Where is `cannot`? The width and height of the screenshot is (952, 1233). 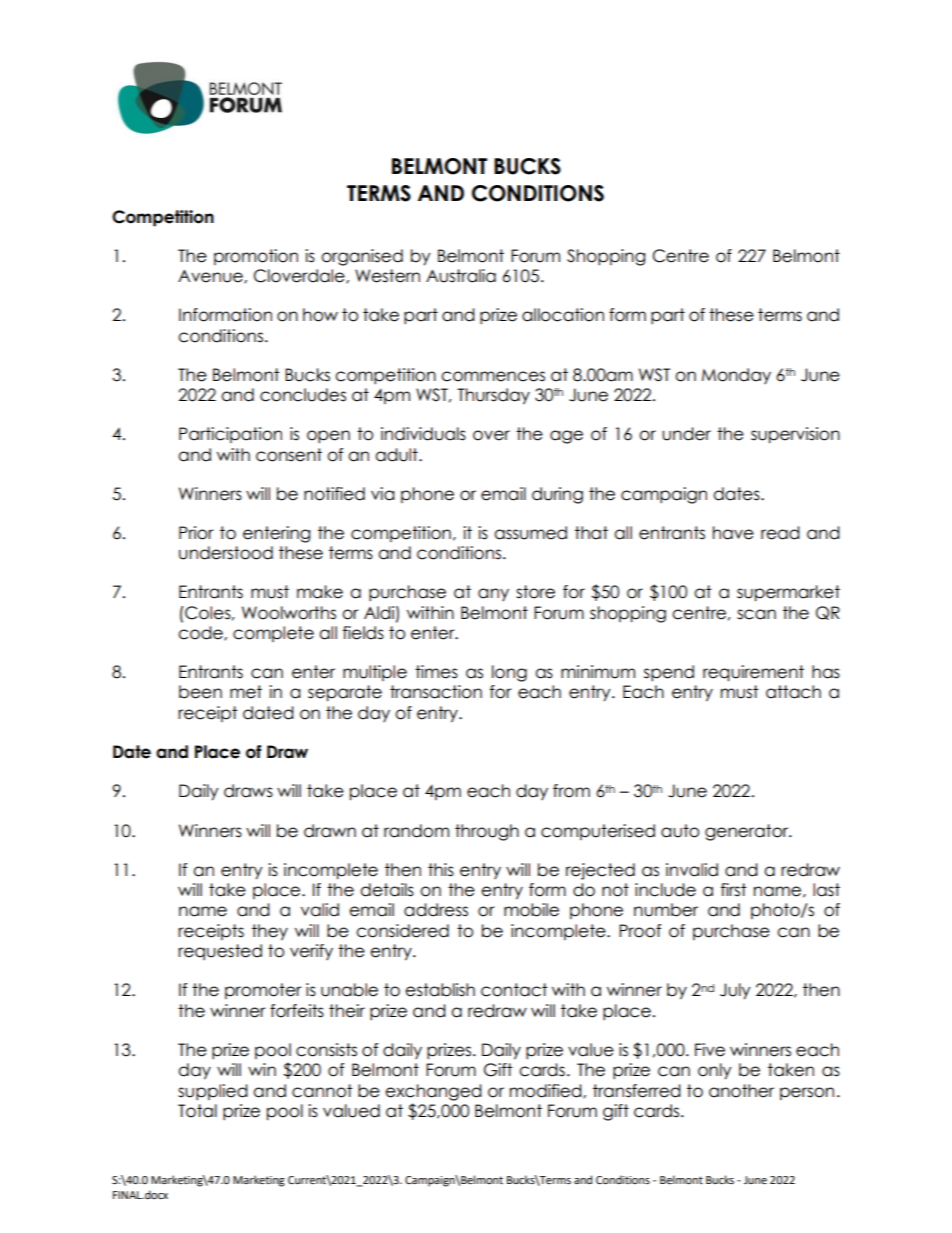
cannot is located at coordinates (322, 1091).
